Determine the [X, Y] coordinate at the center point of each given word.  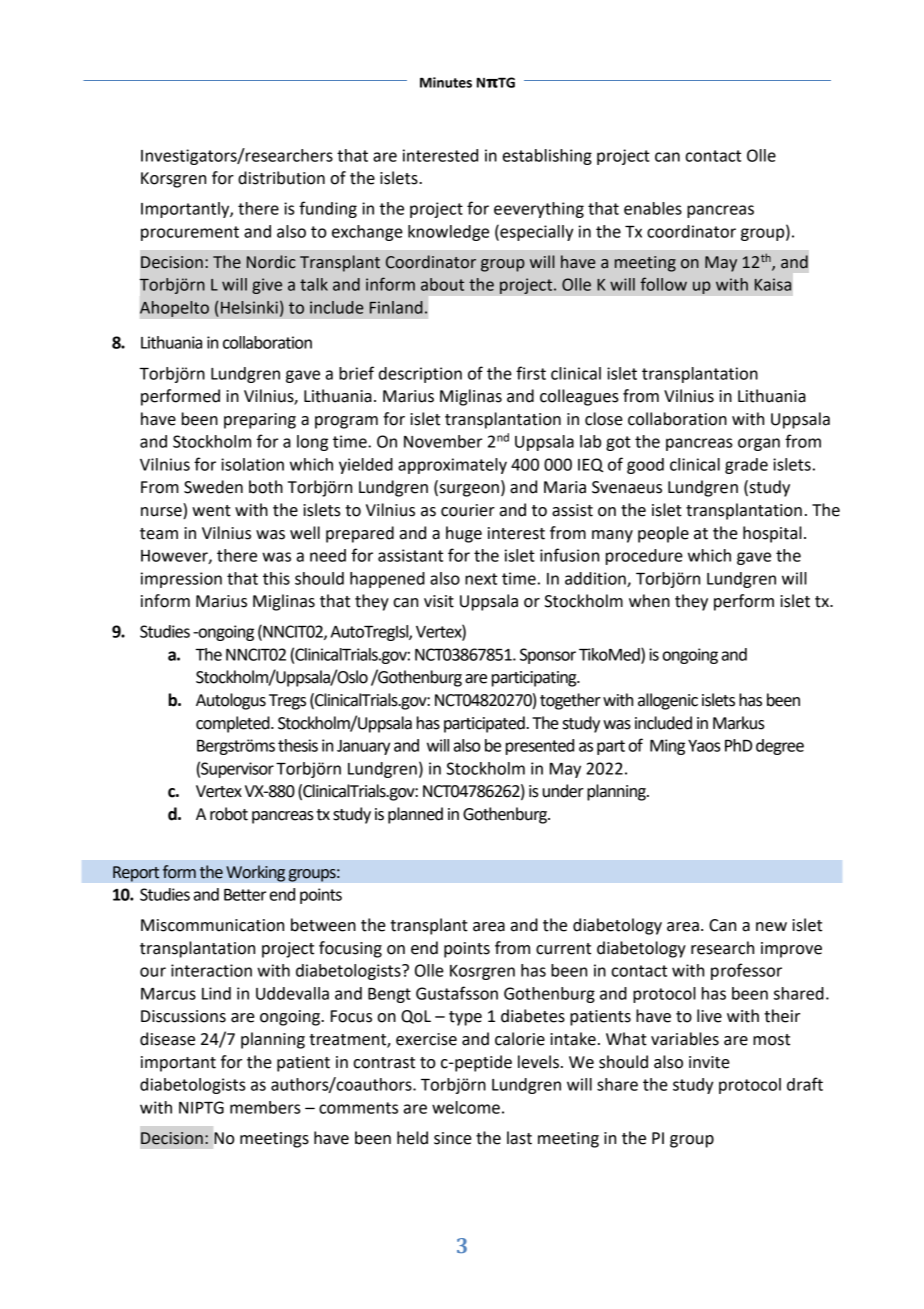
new [771, 927]
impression [181, 580]
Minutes [446, 82]
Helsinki [249, 307]
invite [709, 1062]
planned [415, 815]
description [420, 375]
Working [255, 873]
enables [653, 208]
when [649, 601]
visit [439, 601]
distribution [281, 178]
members [265, 1107]
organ [759, 444]
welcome [466, 1107]
